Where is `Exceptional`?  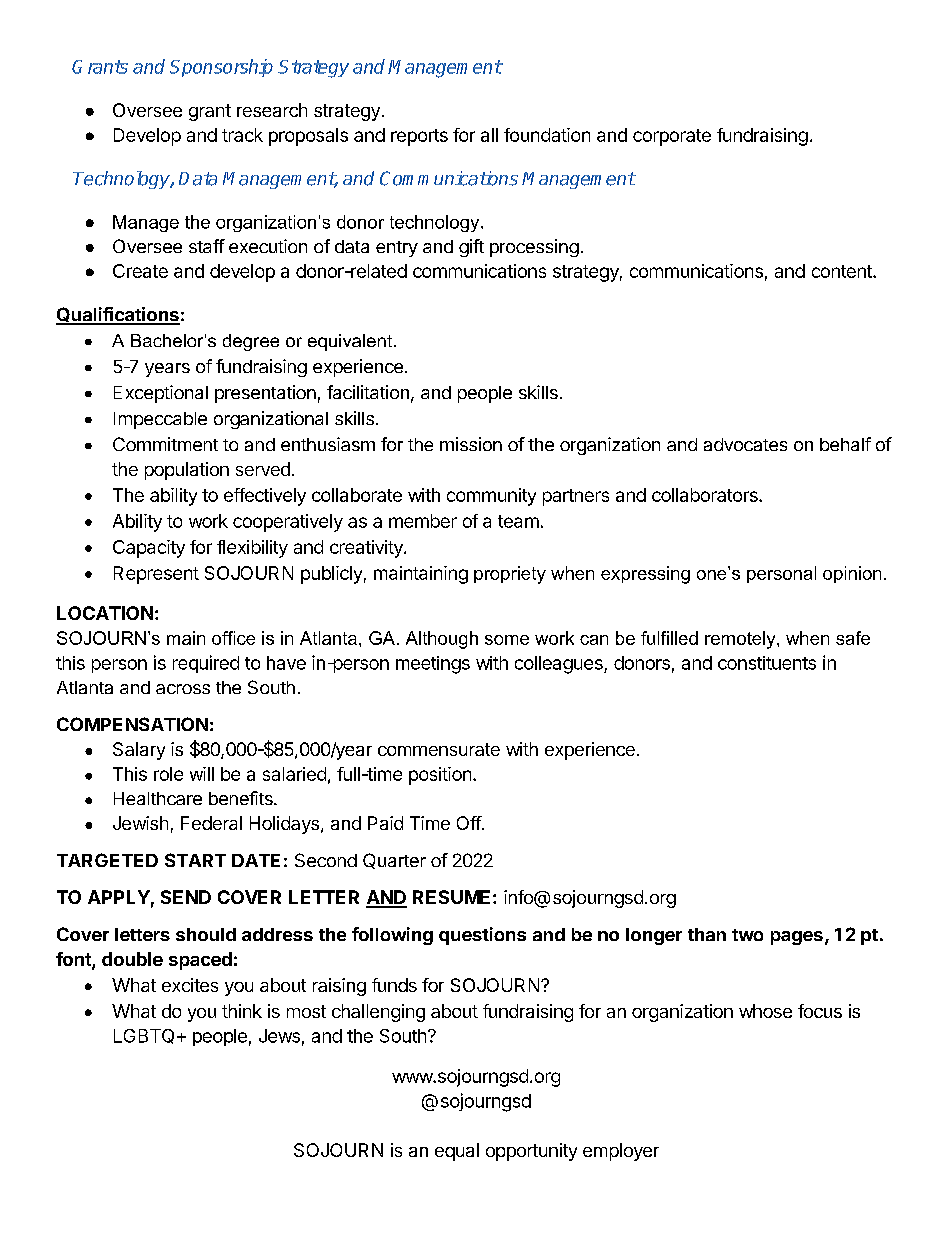
Exceptional is located at coordinates (161, 394).
